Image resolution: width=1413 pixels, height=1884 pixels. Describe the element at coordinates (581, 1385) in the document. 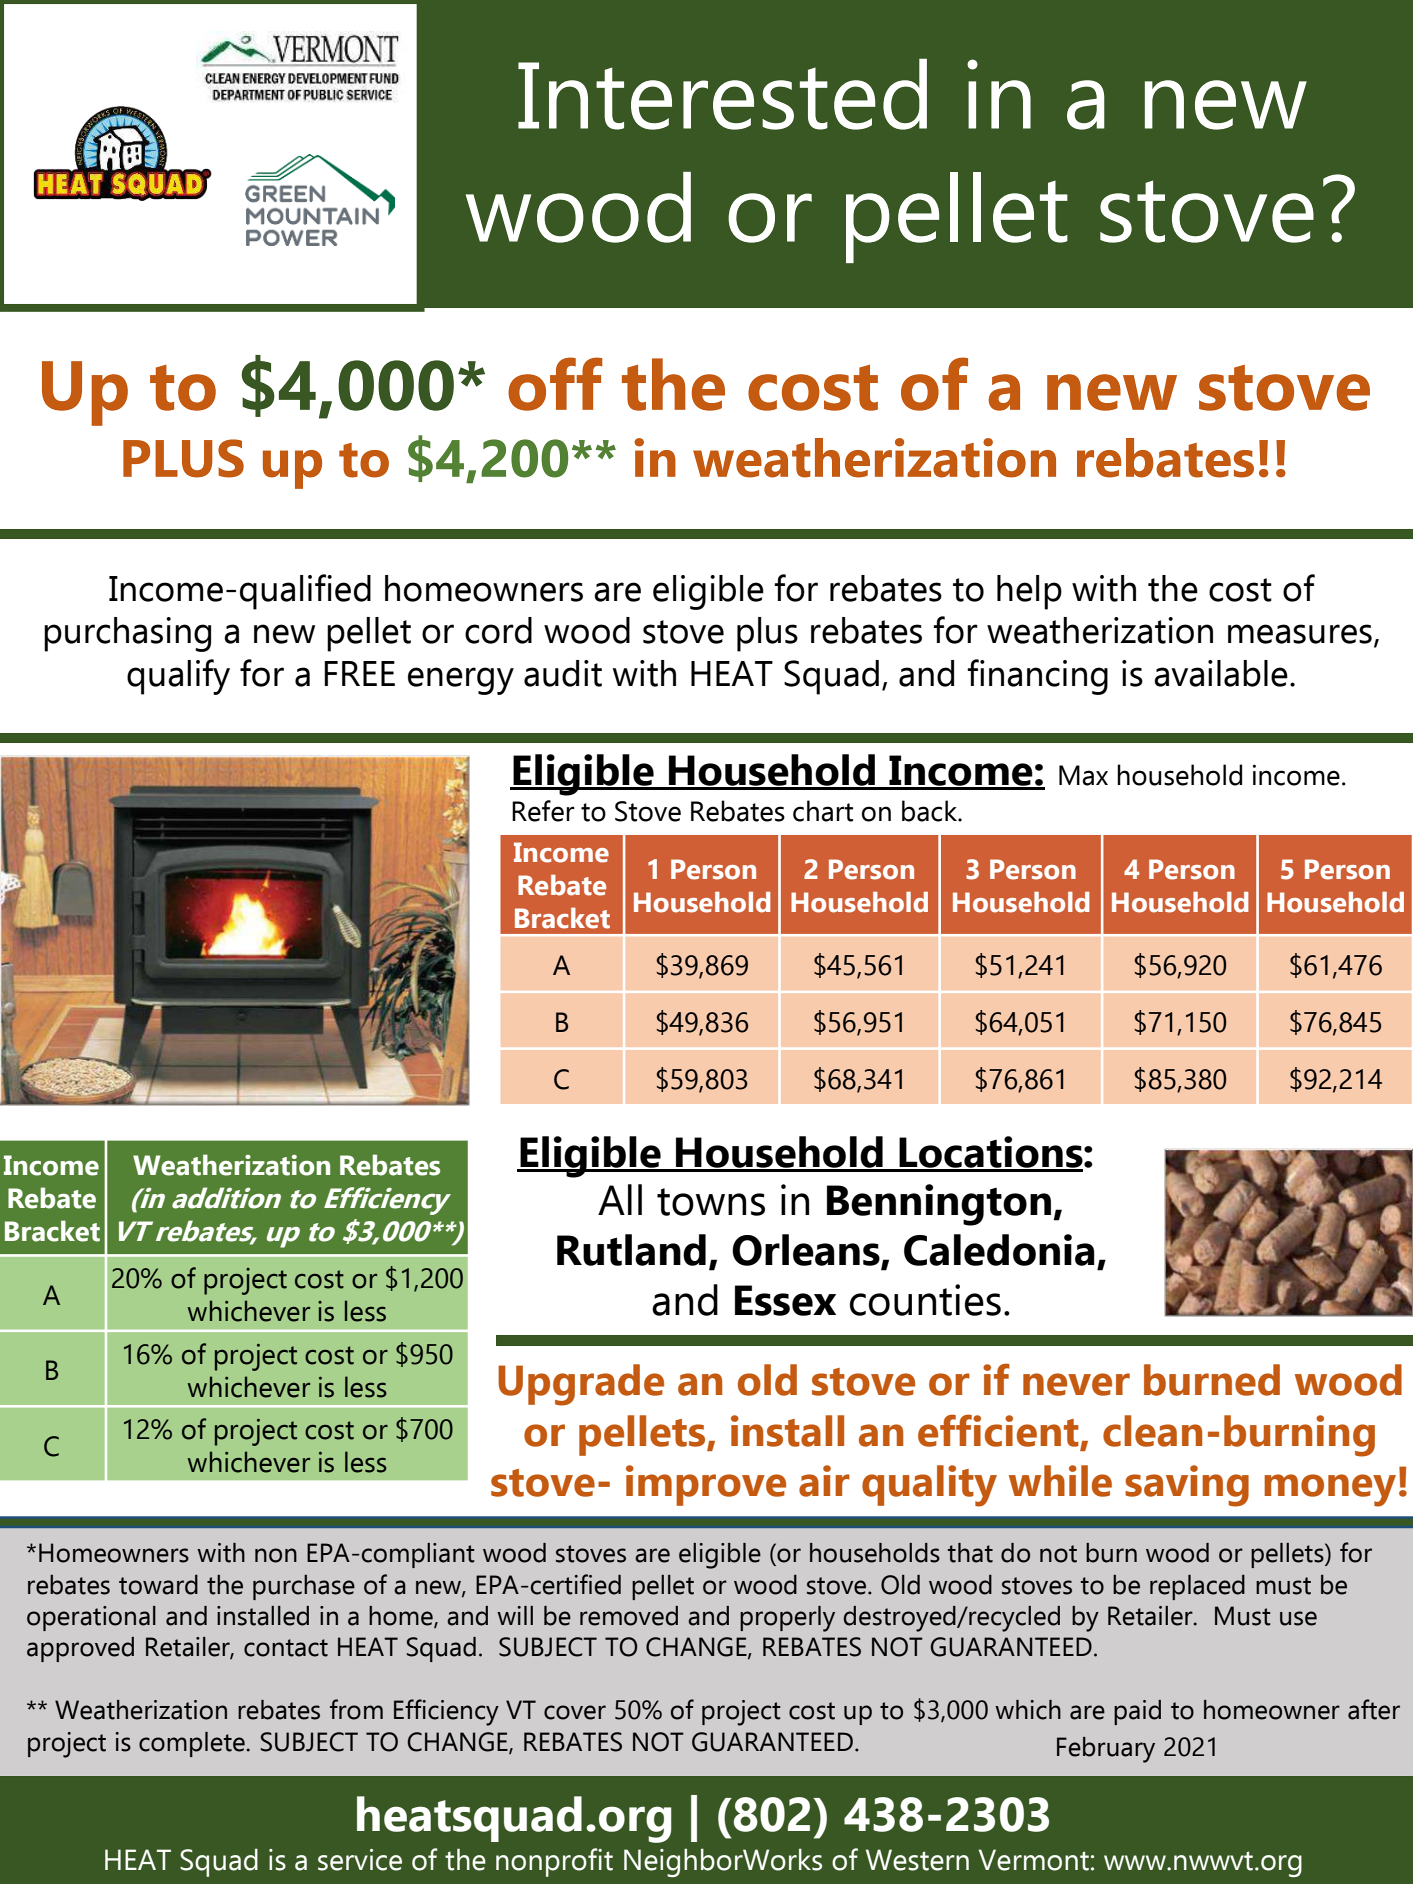

I see `Upgrade` at that location.
